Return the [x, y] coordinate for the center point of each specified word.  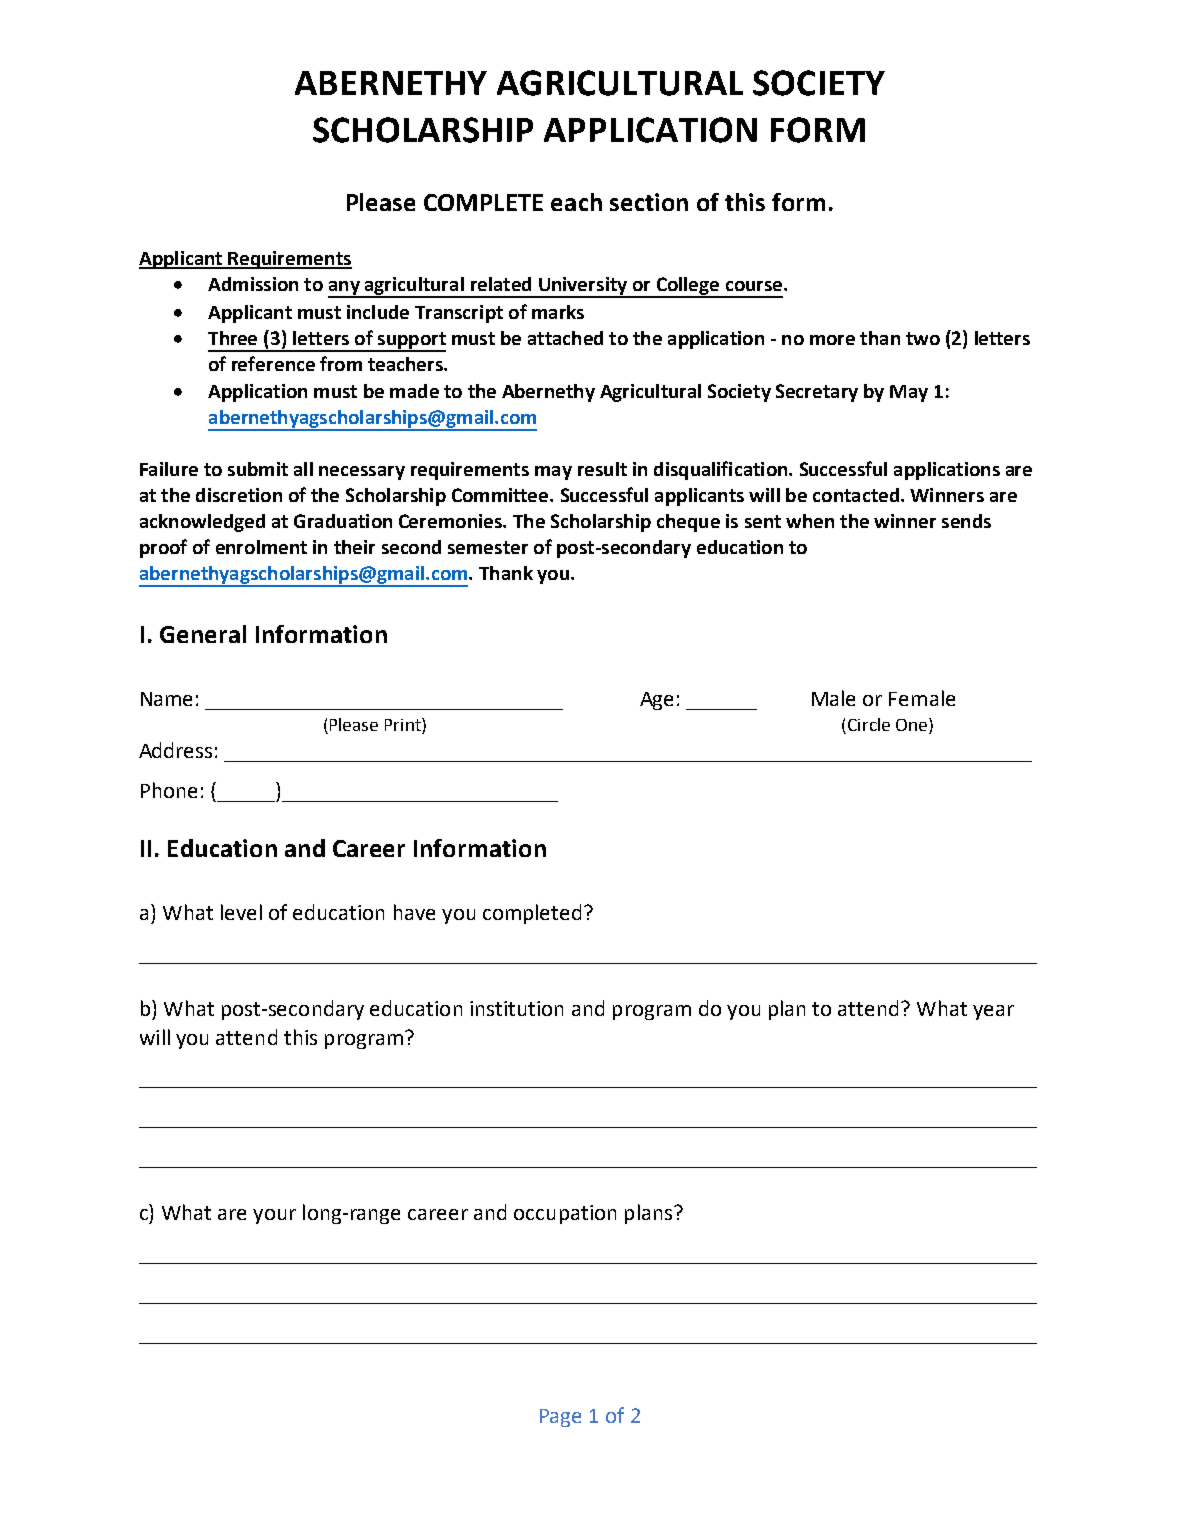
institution [516, 1008]
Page [560, 1418]
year [993, 1012]
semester [488, 547]
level [241, 912]
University [583, 287]
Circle [869, 724]
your [274, 1216]
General [203, 634]
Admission [253, 284]
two [923, 338]
